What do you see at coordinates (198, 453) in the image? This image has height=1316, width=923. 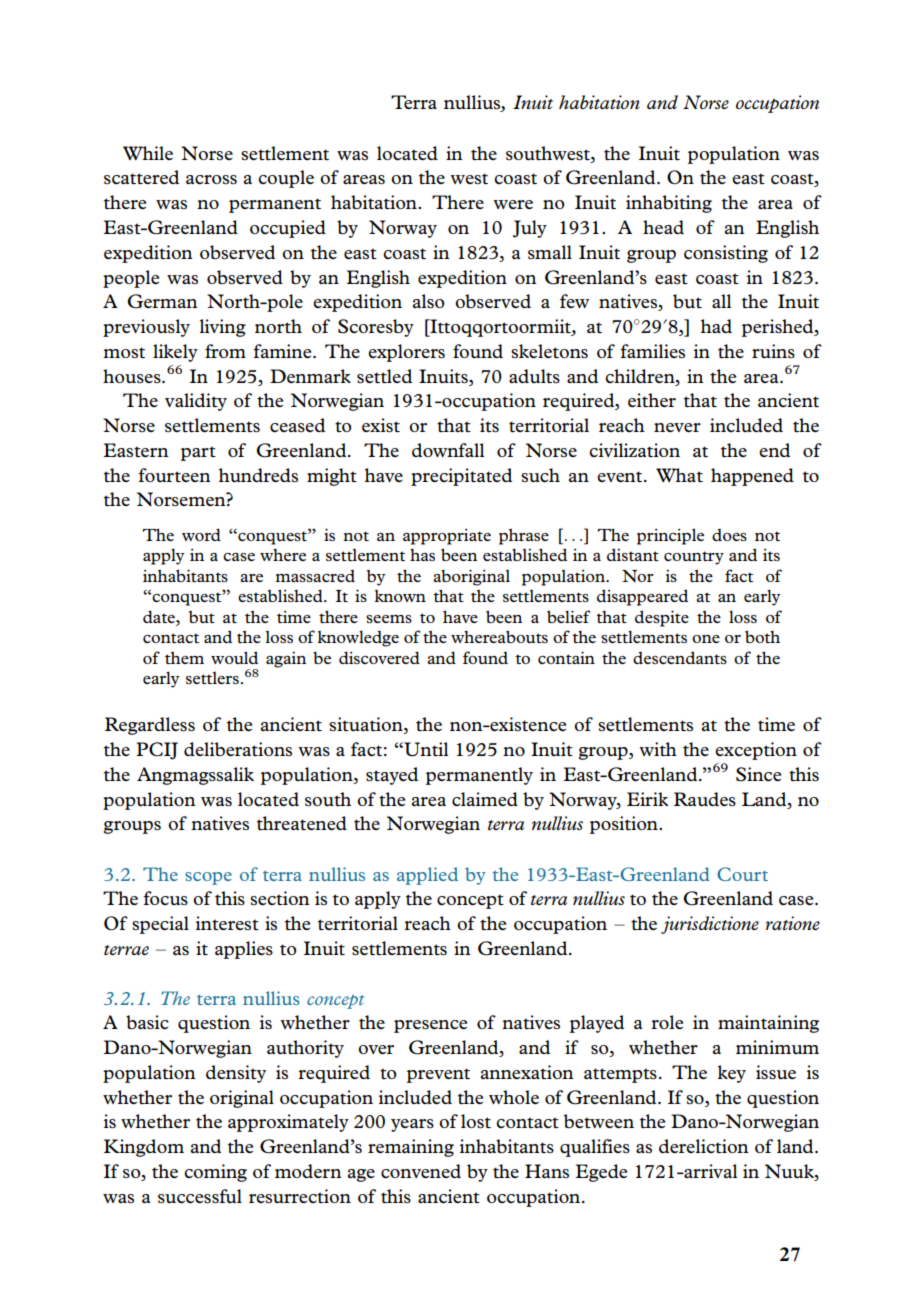 I see `part` at bounding box center [198, 453].
